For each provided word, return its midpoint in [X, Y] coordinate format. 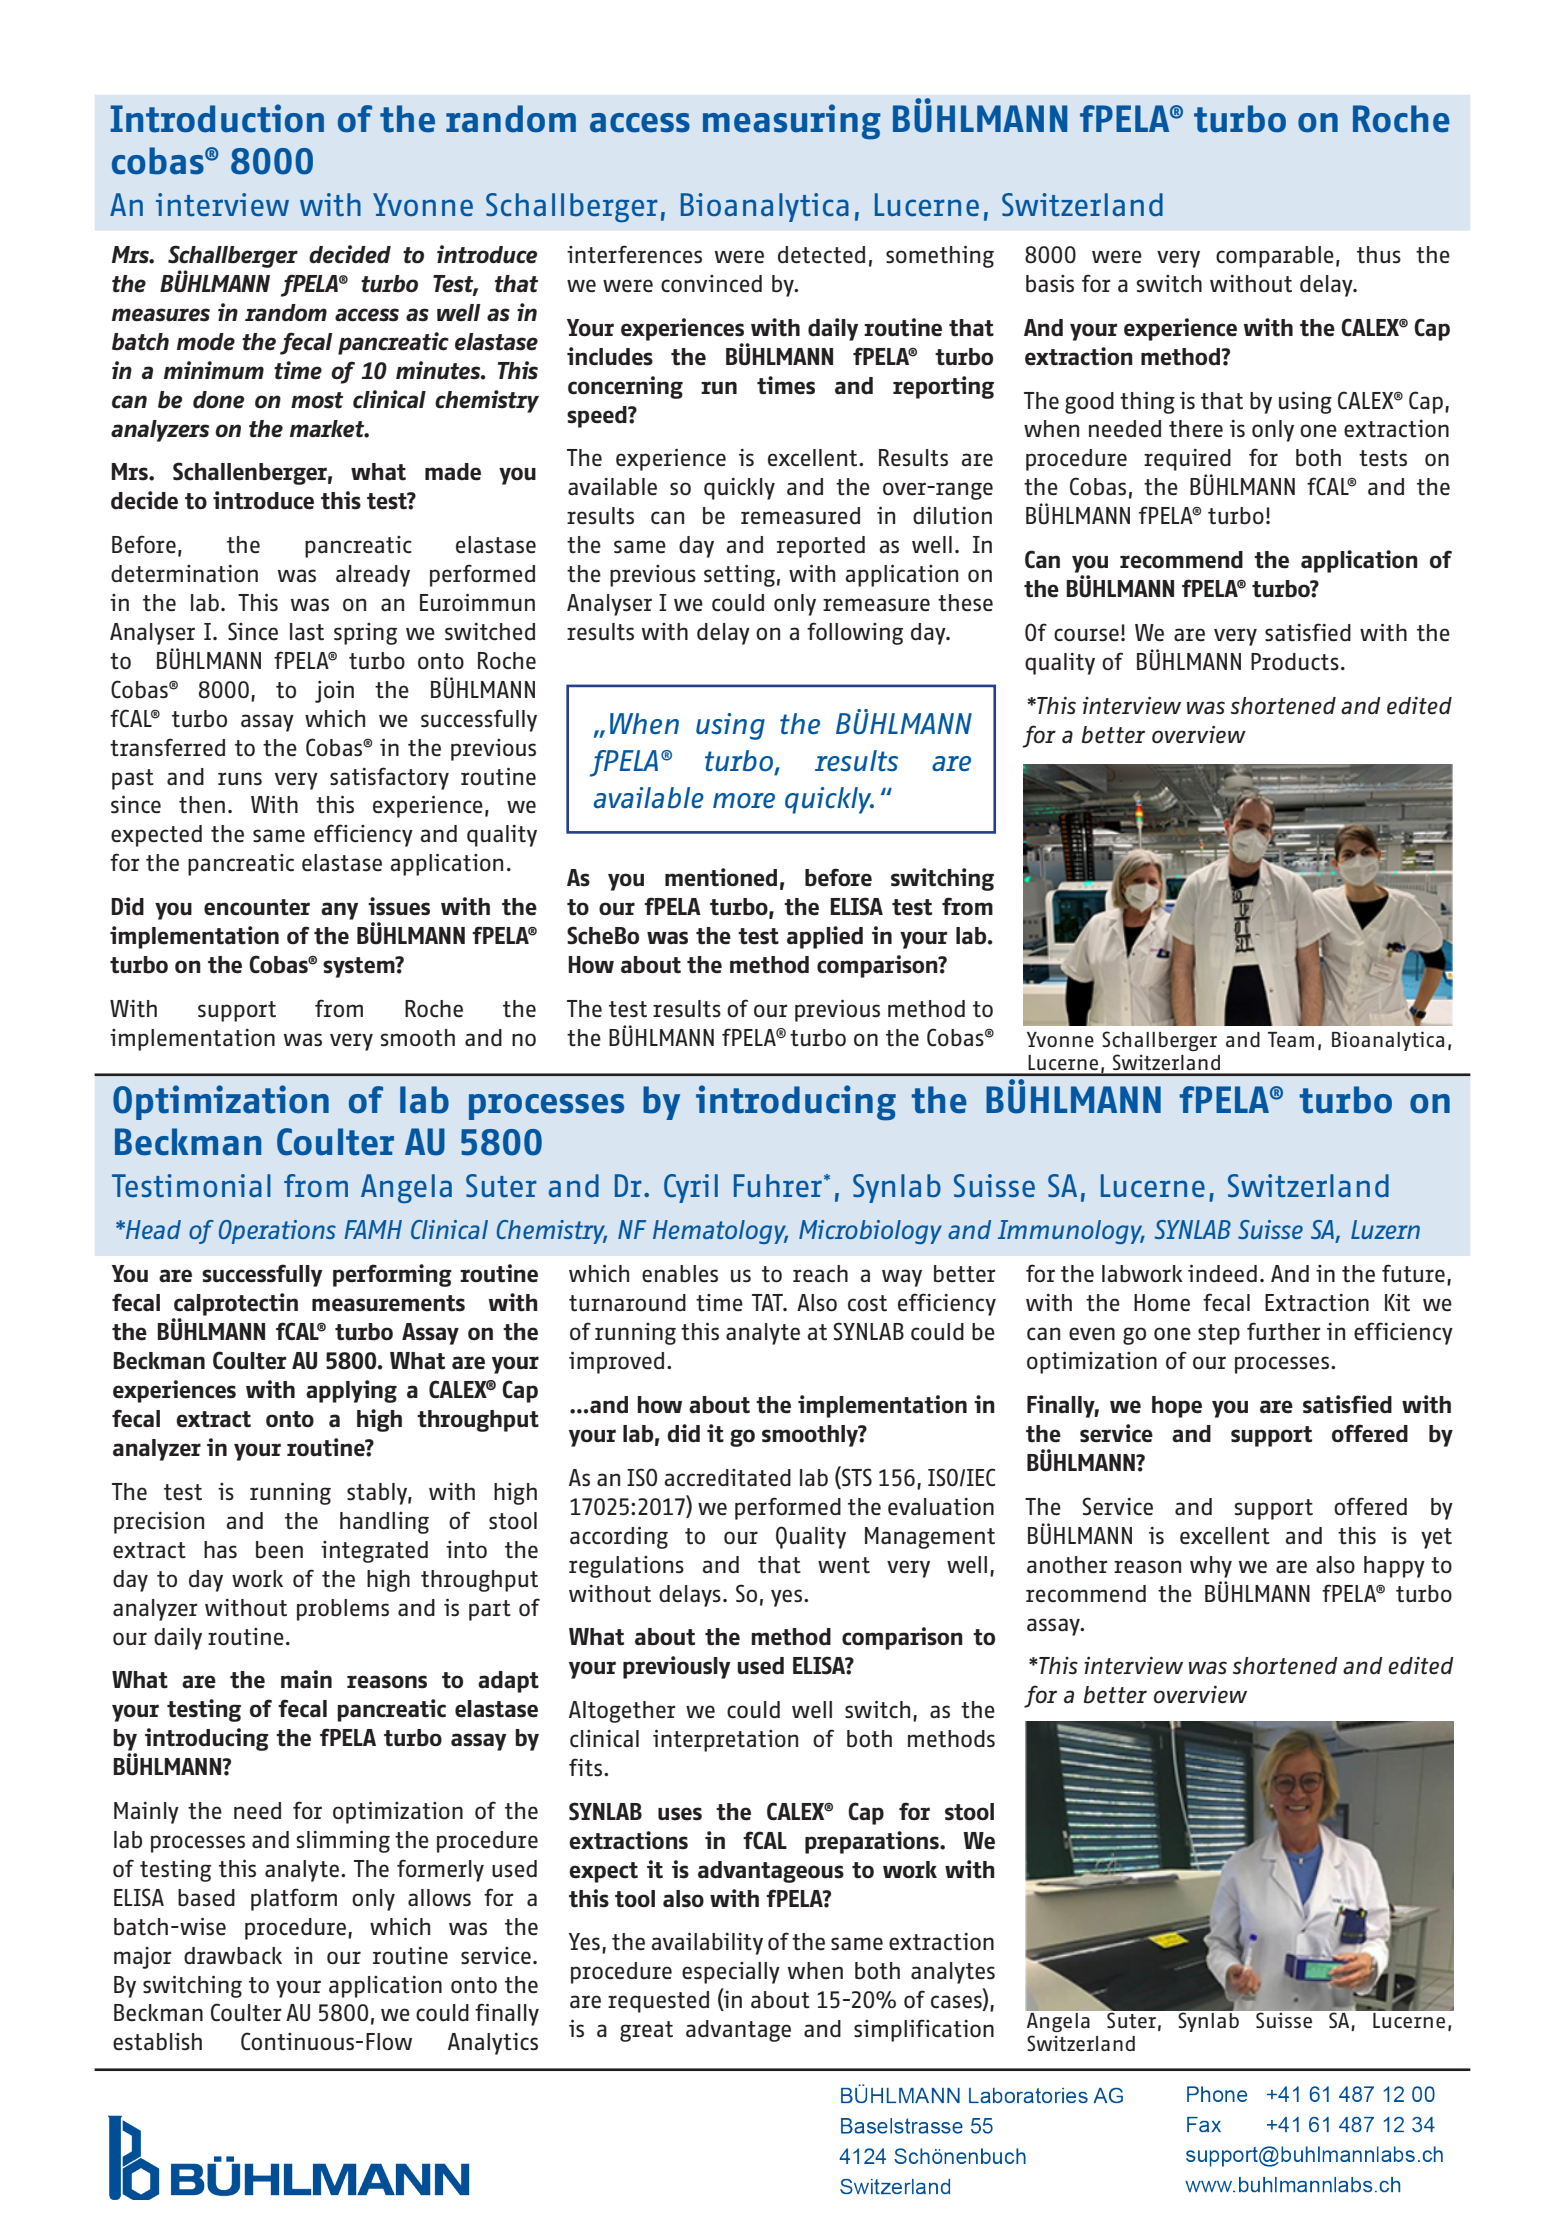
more [744, 801]
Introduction [217, 118]
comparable [1275, 257]
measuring [792, 122]
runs [240, 779]
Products [1295, 662]
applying [351, 1391]
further [1284, 1331]
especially [731, 1973]
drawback [233, 1956]
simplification [924, 2030]
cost [867, 1303]
